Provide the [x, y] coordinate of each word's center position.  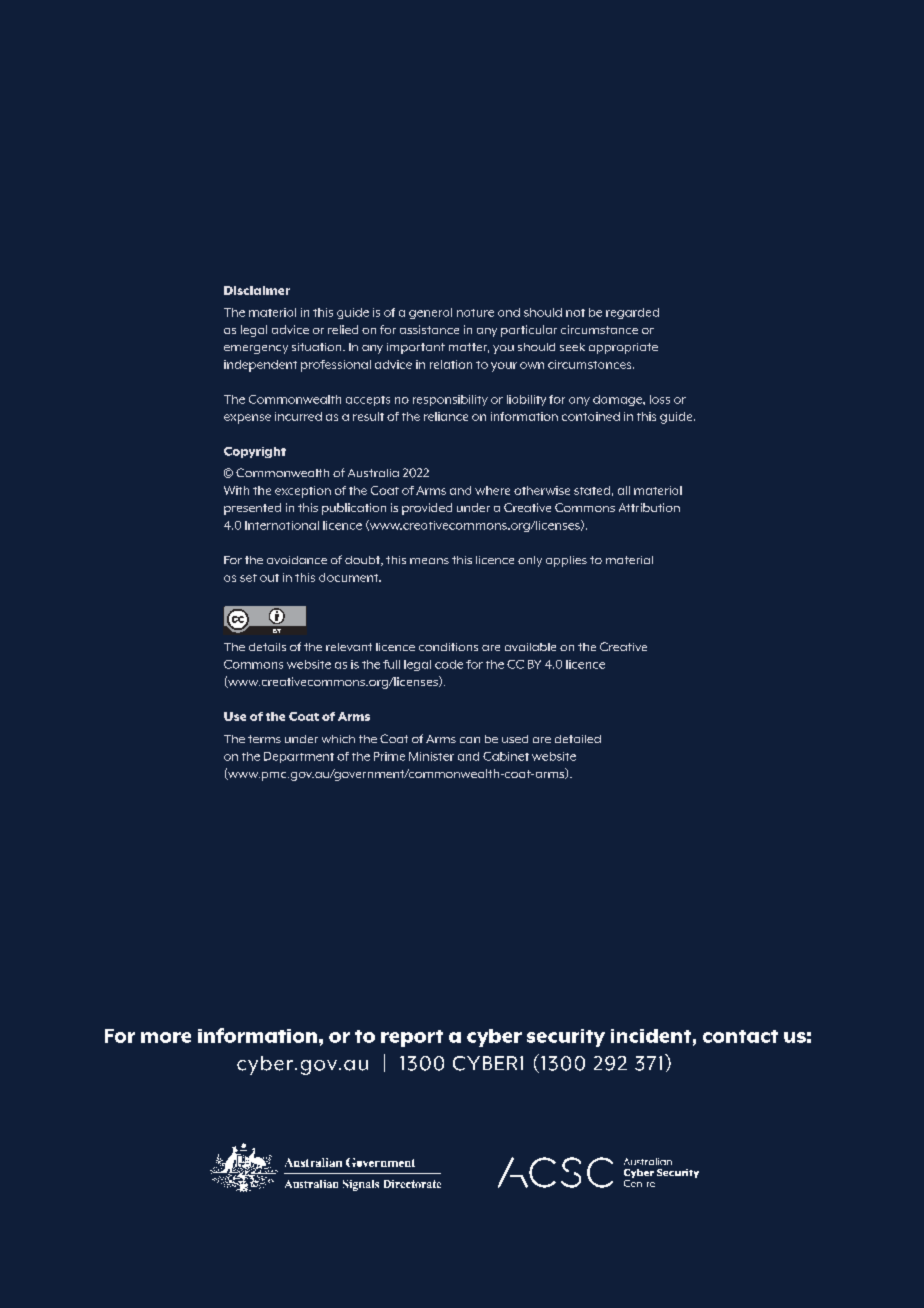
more [166, 1037]
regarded [632, 313]
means [429, 561]
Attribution [649, 507]
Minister [431, 756]
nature [475, 313]
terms [264, 739]
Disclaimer [257, 290]
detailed [578, 739]
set [248, 578]
